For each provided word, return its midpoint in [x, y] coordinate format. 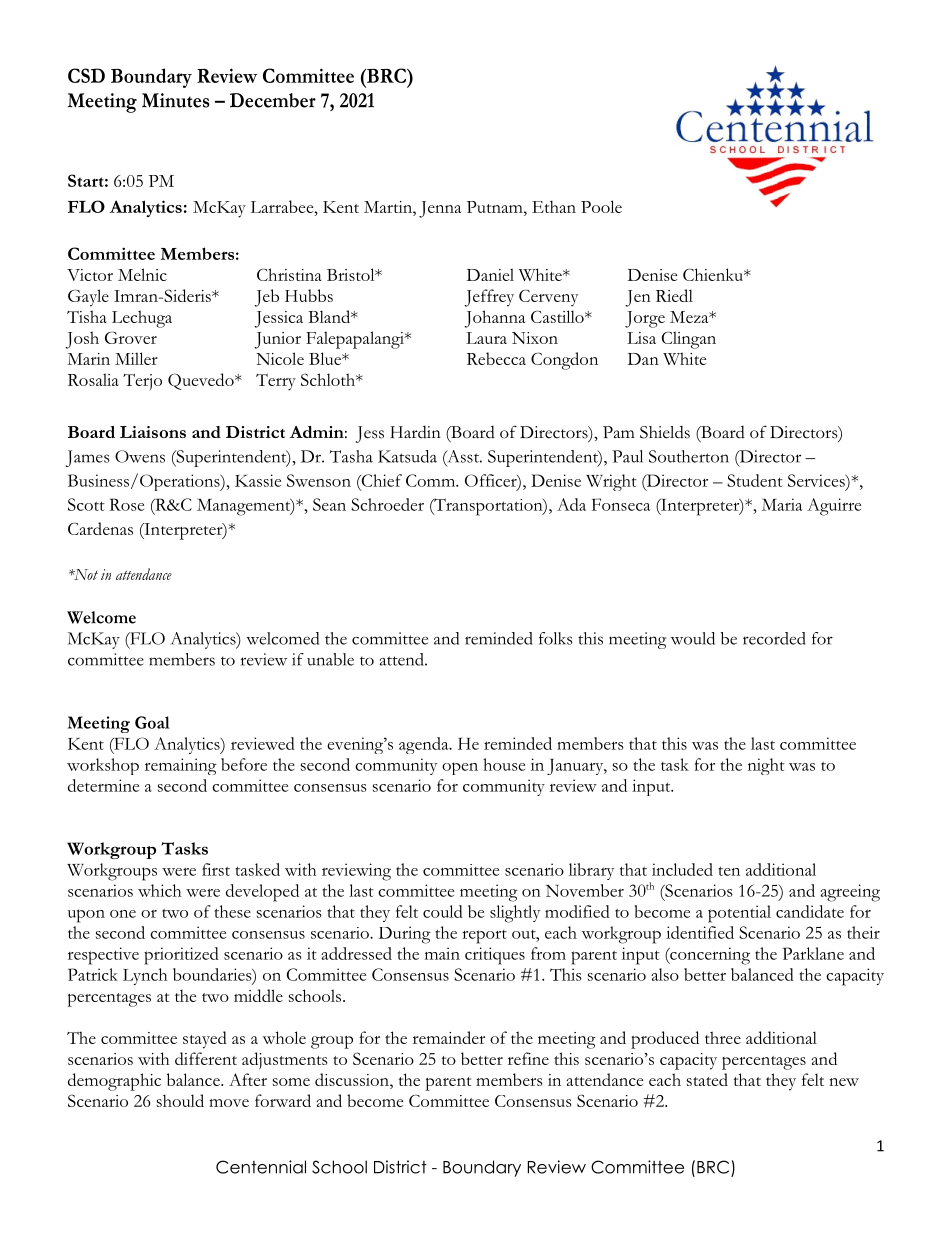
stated [707, 1079]
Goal [152, 722]
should [180, 1100]
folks [556, 638]
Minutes [176, 100]
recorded [774, 638]
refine [528, 1058]
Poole [601, 206]
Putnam [496, 207]
